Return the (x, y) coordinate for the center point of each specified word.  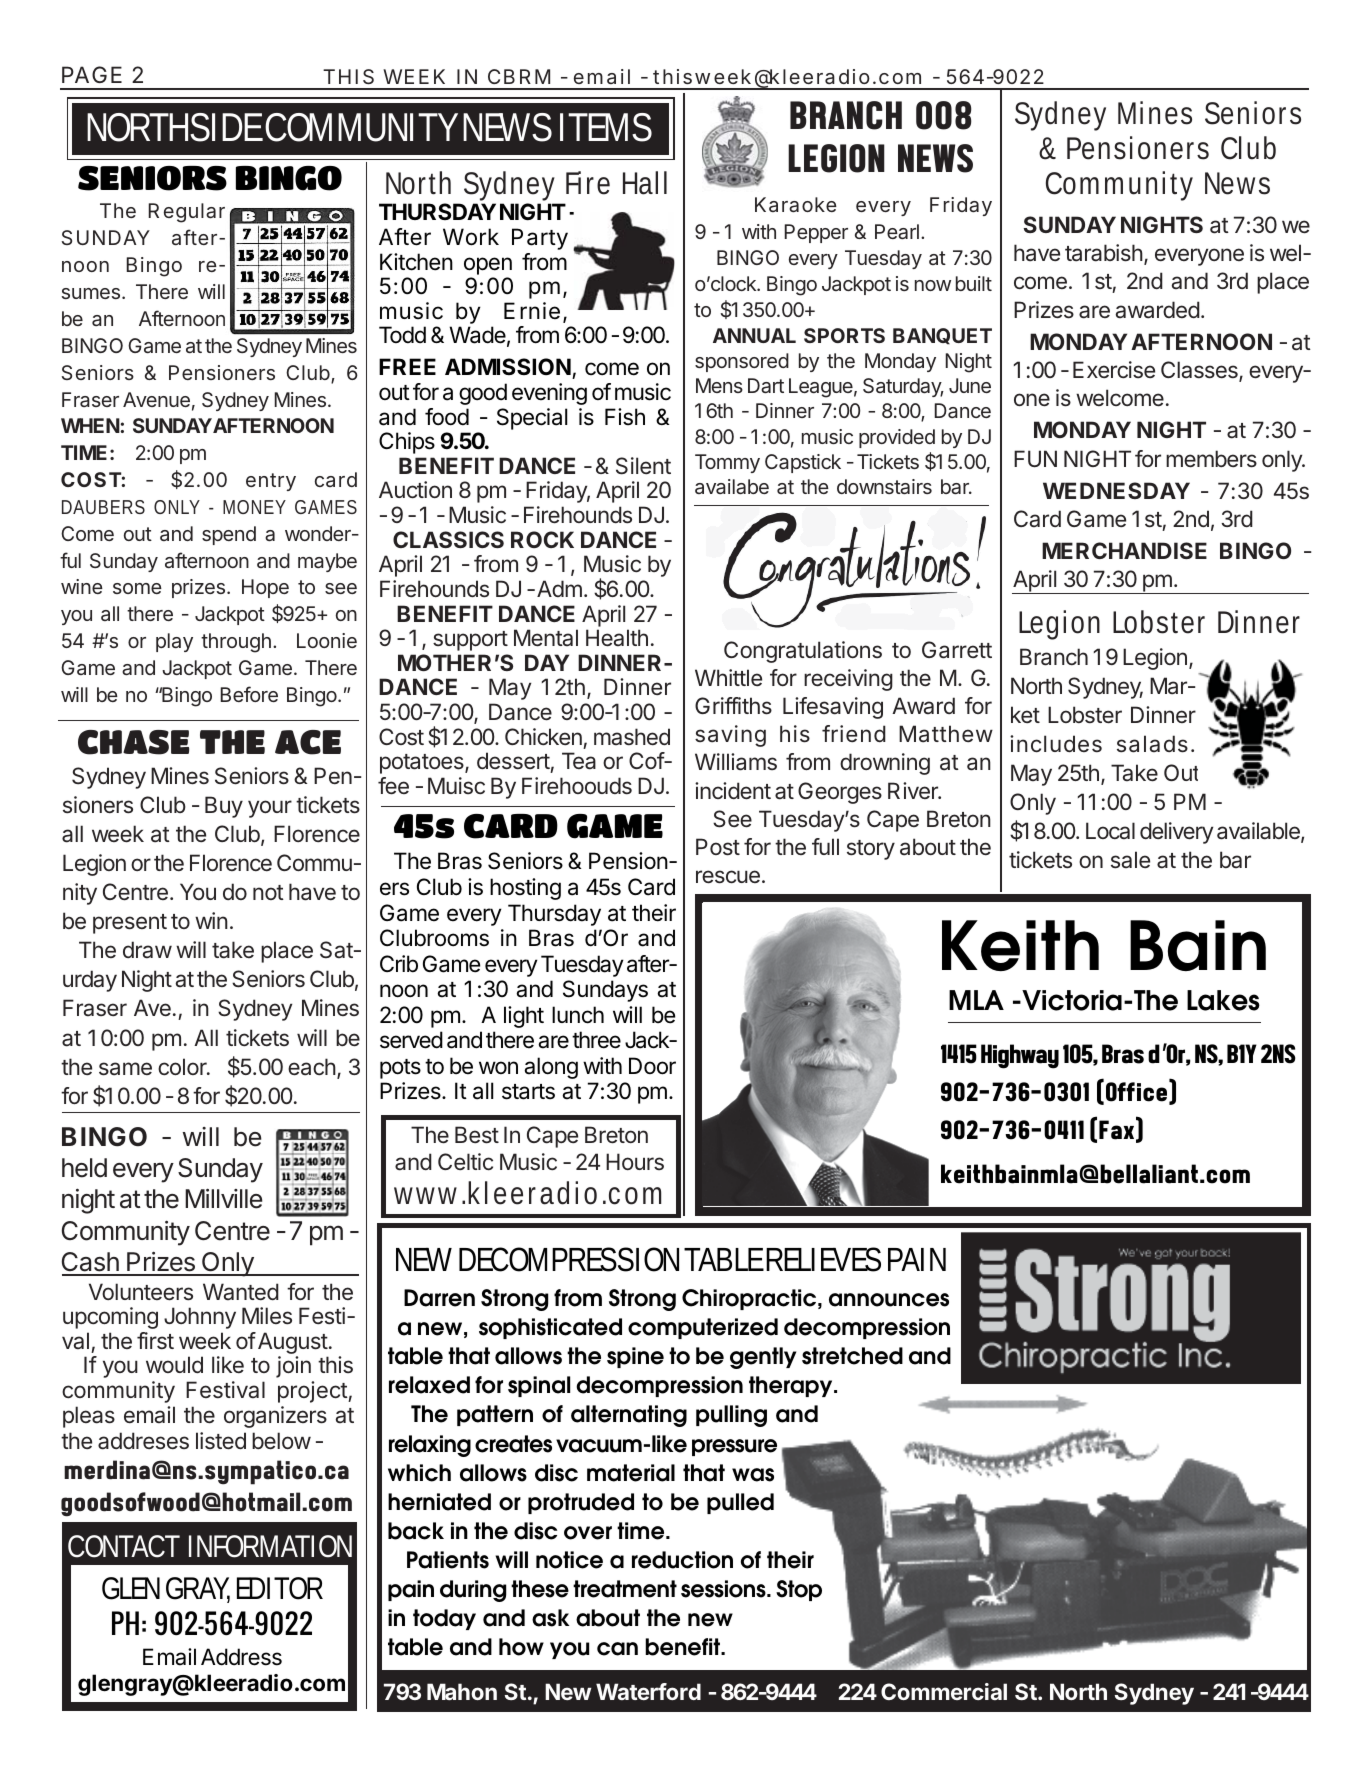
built (974, 283)
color (183, 1066)
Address (241, 1657)
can (617, 1649)
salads (1152, 744)
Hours (635, 1161)
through (236, 643)
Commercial (944, 1691)
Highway (1020, 1056)
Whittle (728, 677)
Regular (187, 213)
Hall (645, 183)
